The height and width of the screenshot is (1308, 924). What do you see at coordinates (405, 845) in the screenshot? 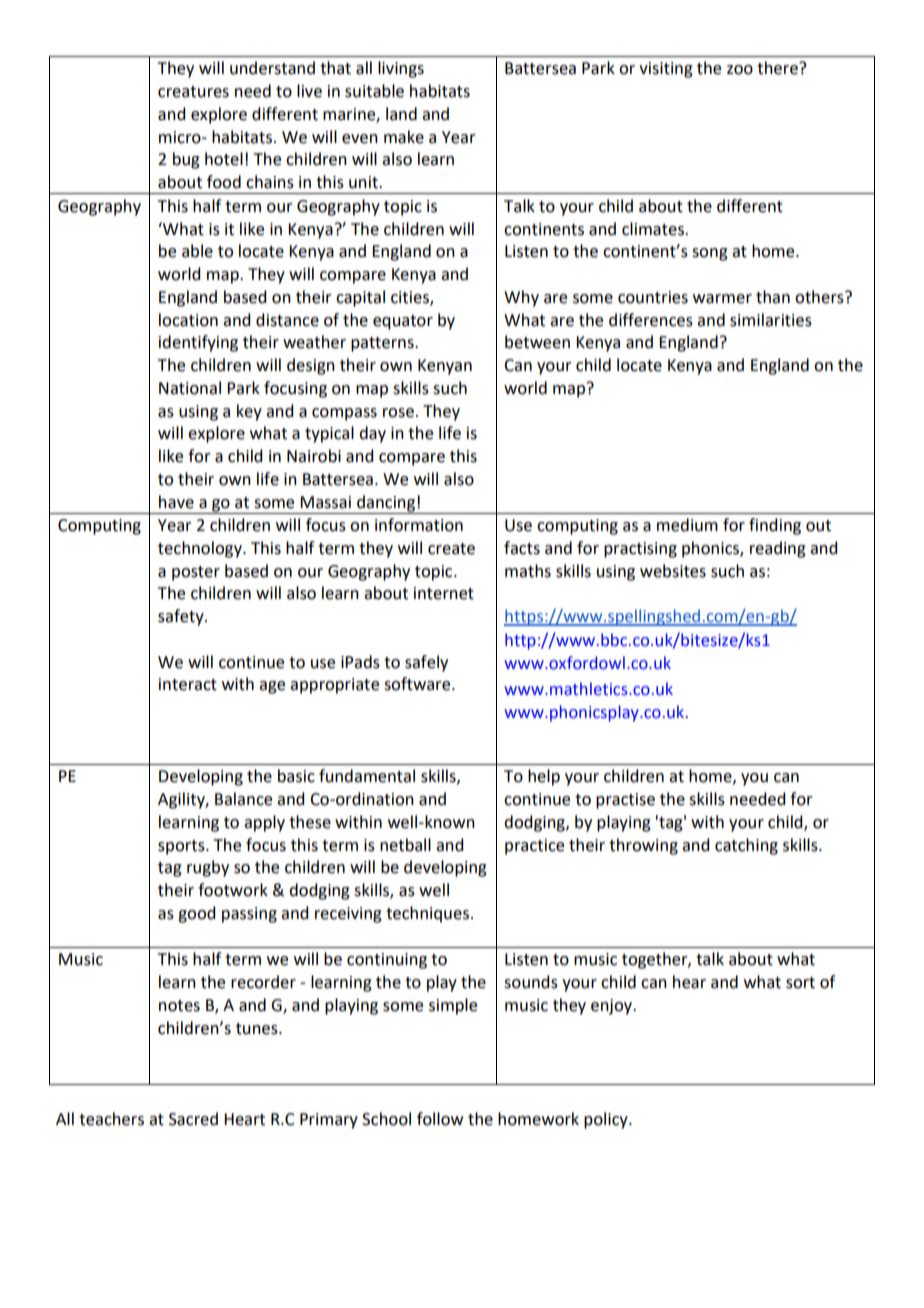
I see `netball` at bounding box center [405, 845].
